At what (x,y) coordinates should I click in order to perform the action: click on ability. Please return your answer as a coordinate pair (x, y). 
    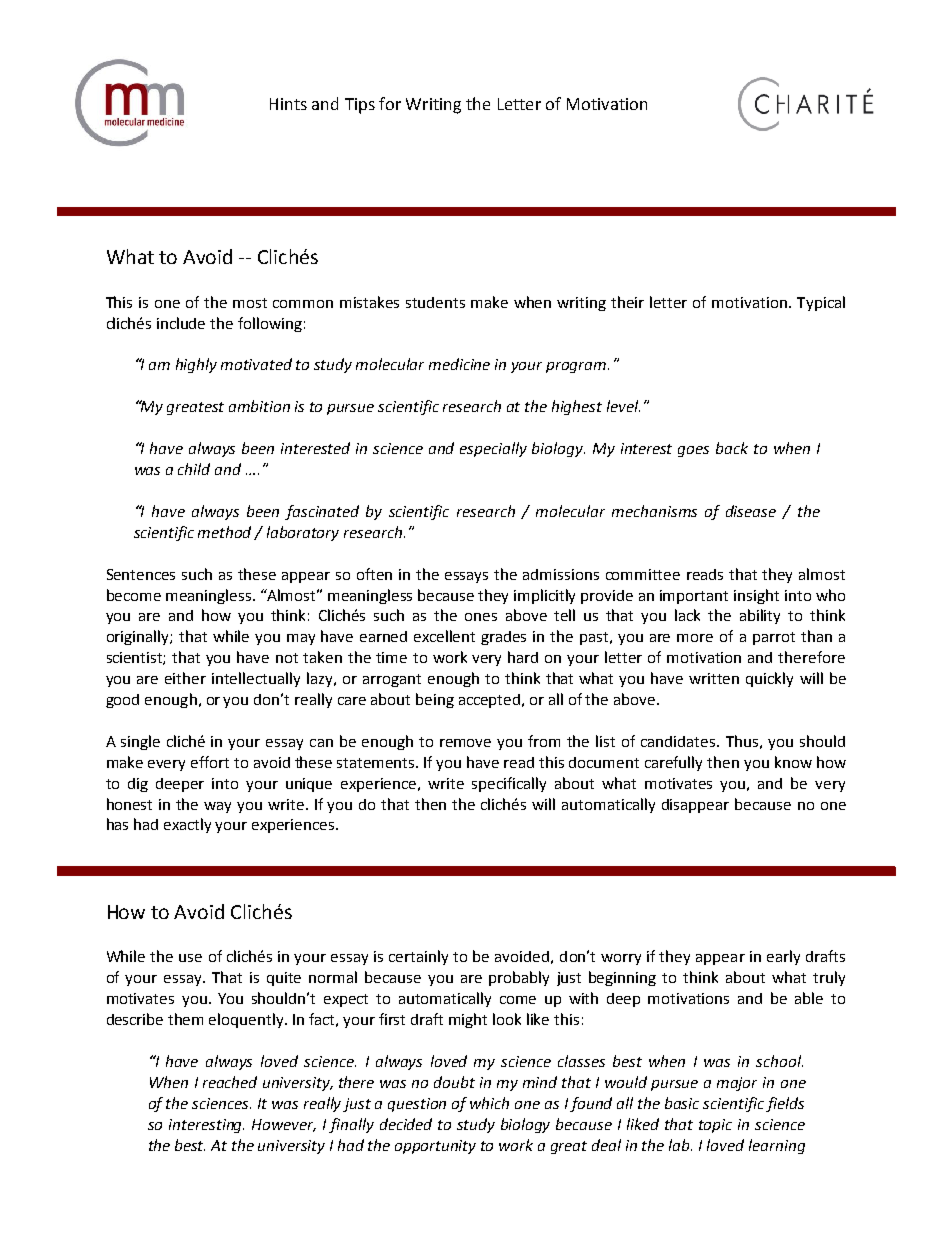
    Looking at the image, I should click on (760, 616).
